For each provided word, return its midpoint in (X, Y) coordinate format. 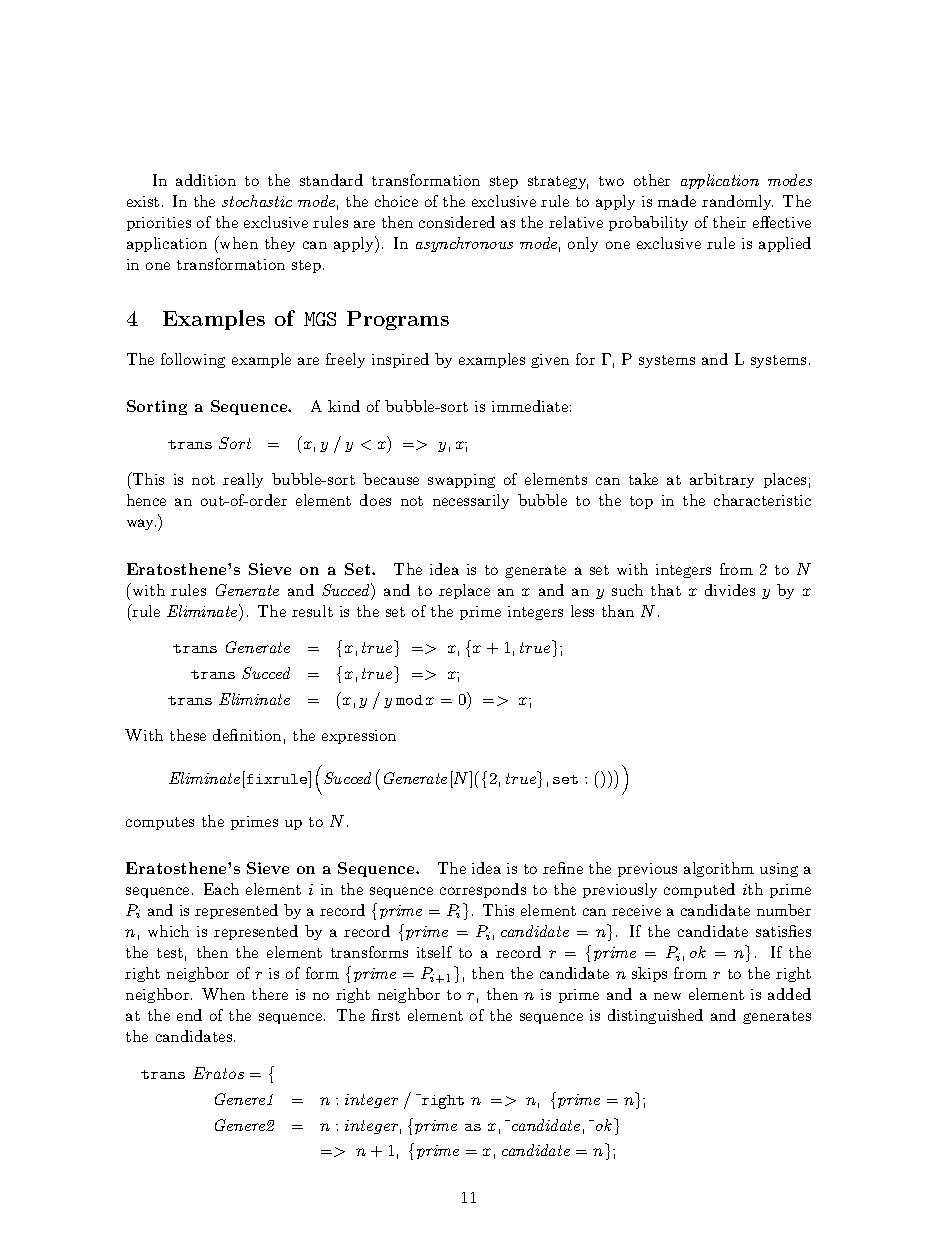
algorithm (719, 869)
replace (464, 591)
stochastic (257, 201)
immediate (530, 406)
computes (160, 823)
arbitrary (722, 480)
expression (359, 737)
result (312, 611)
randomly (737, 202)
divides (730, 590)
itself (434, 952)
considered (457, 222)
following (193, 360)
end (189, 1015)
